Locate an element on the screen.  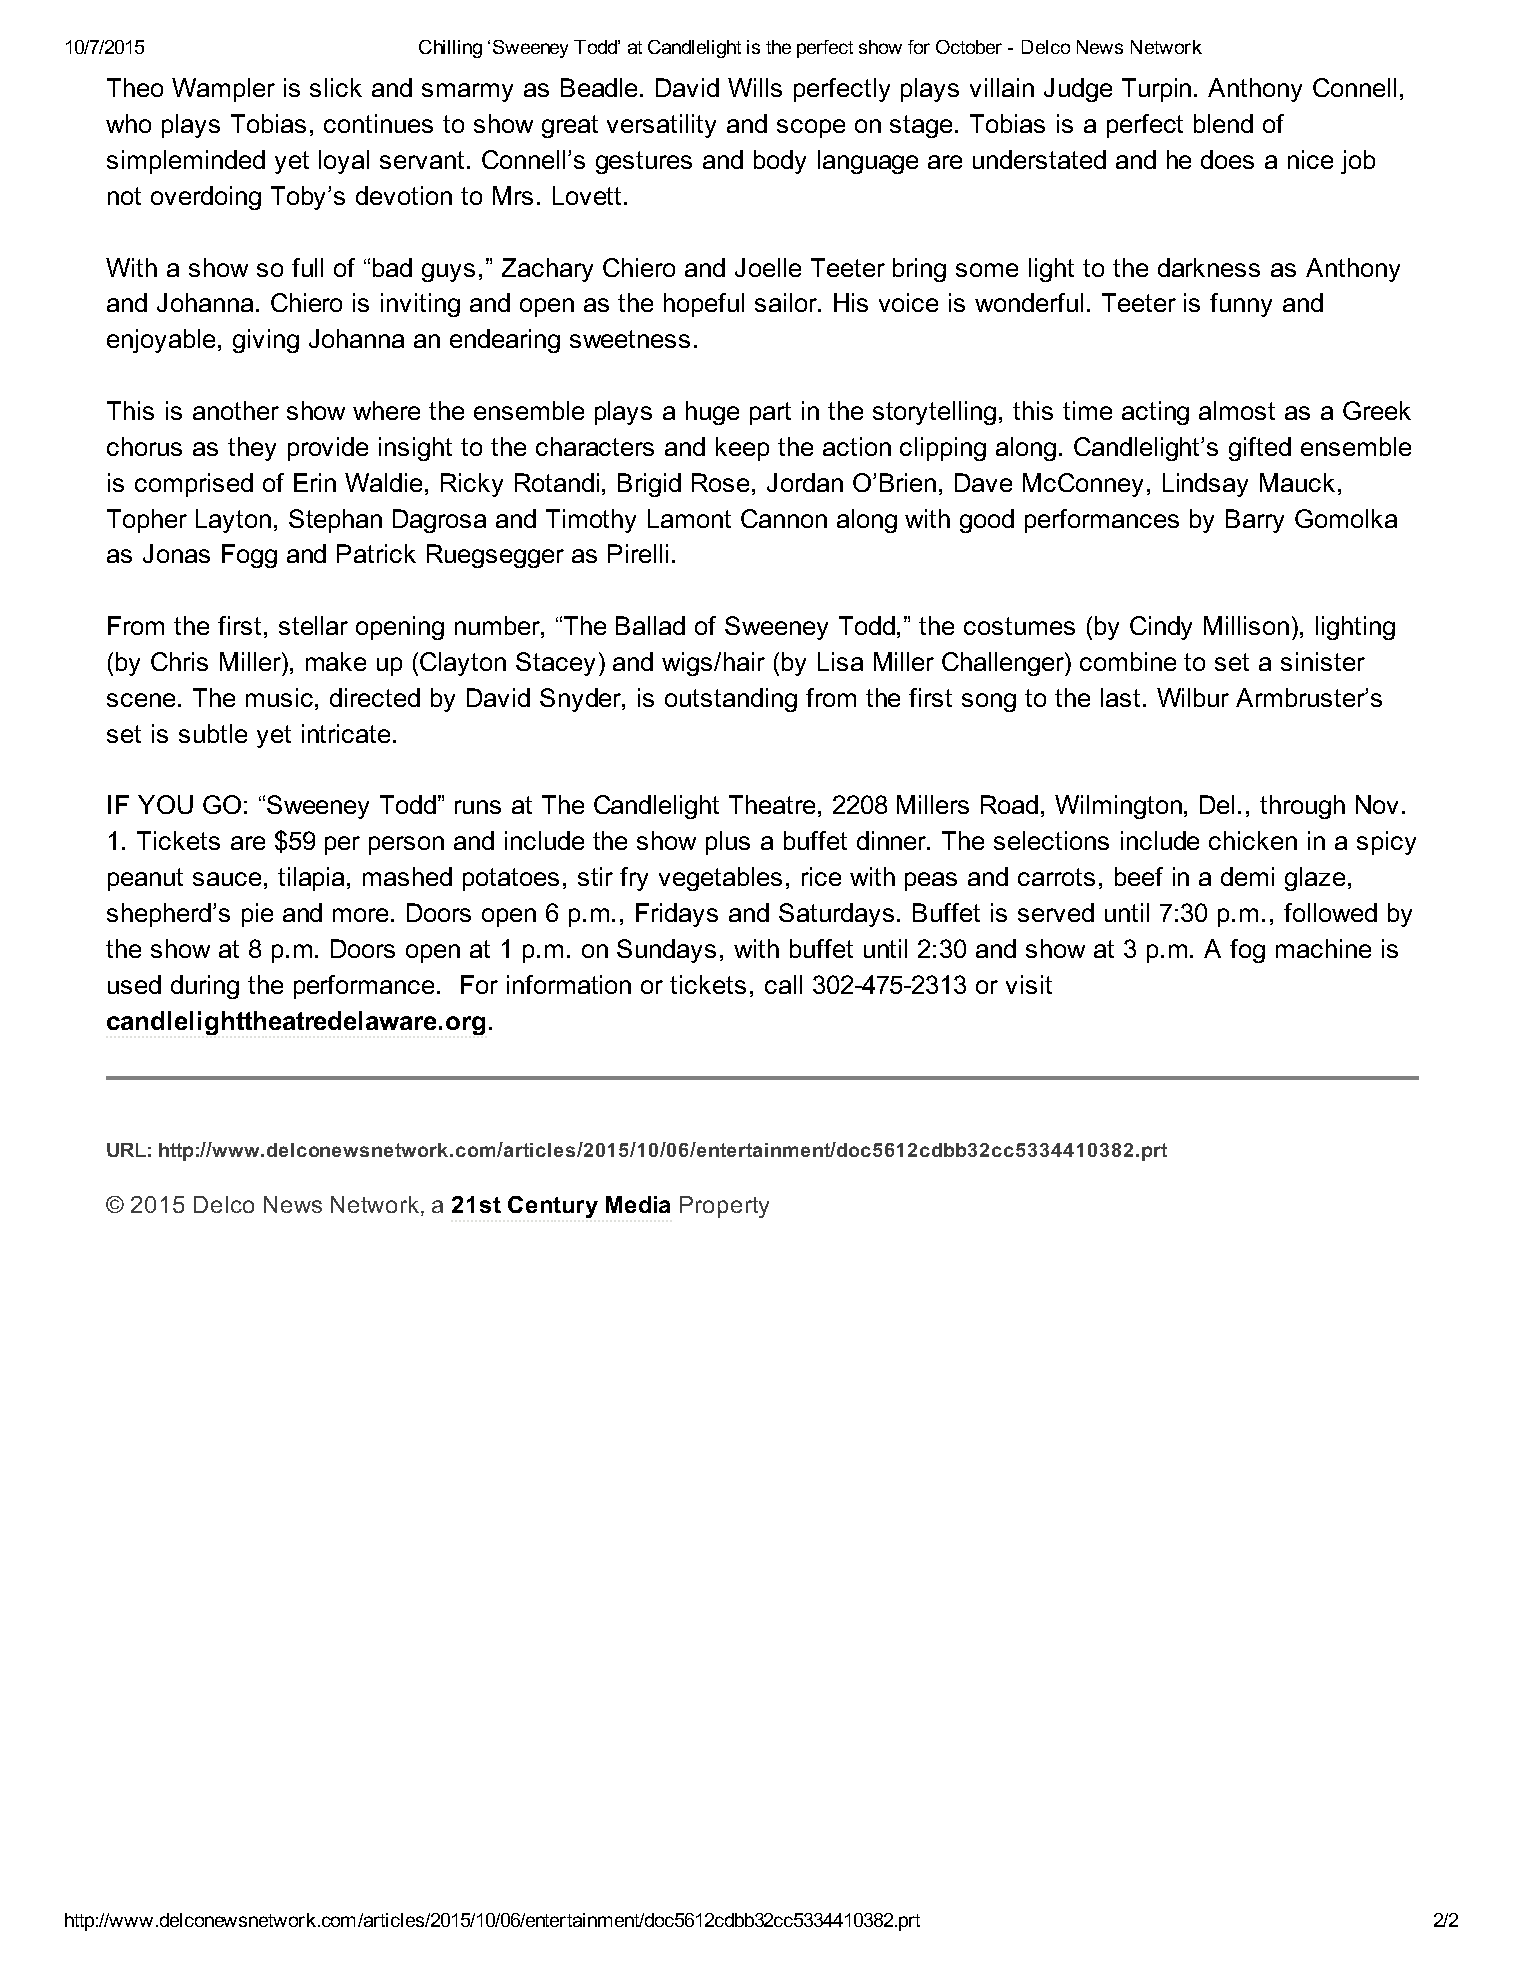
outstanding is located at coordinates (731, 700).
